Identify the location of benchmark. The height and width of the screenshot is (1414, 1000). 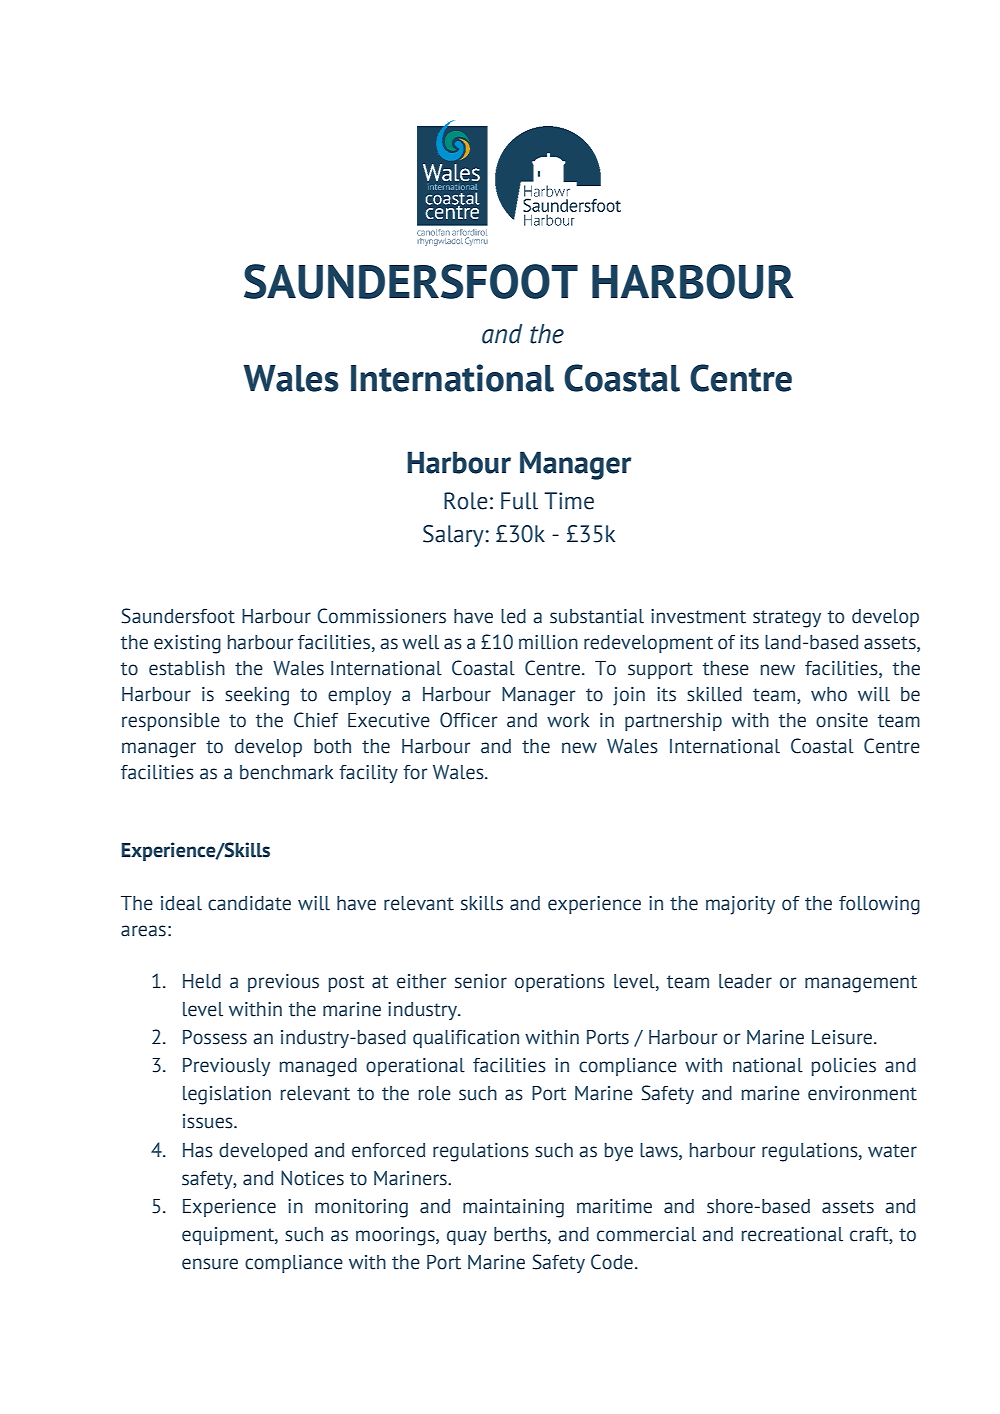
(286, 772).
